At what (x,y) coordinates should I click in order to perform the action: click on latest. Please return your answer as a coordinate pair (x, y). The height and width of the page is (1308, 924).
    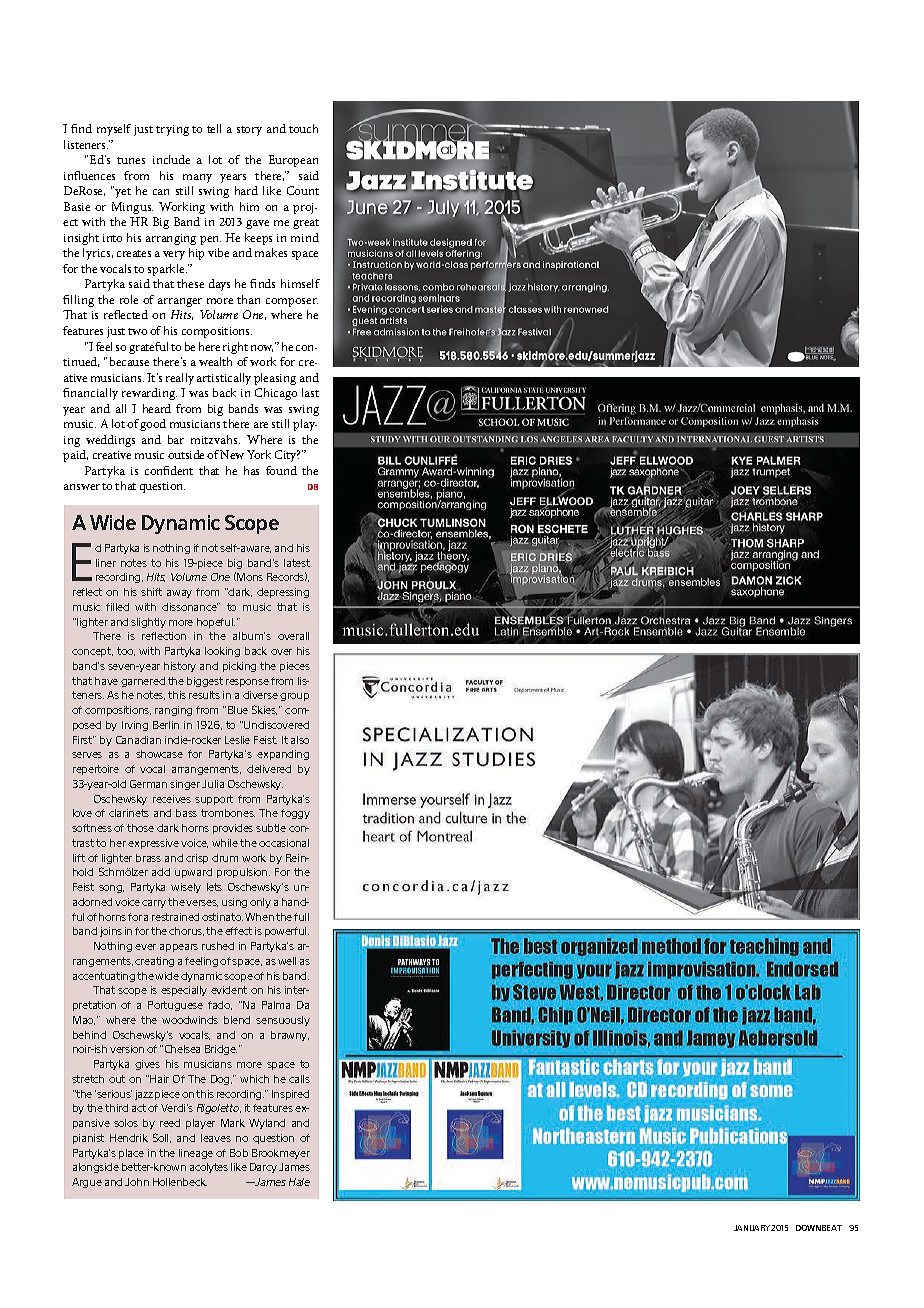
    Looking at the image, I should click on (297, 563).
